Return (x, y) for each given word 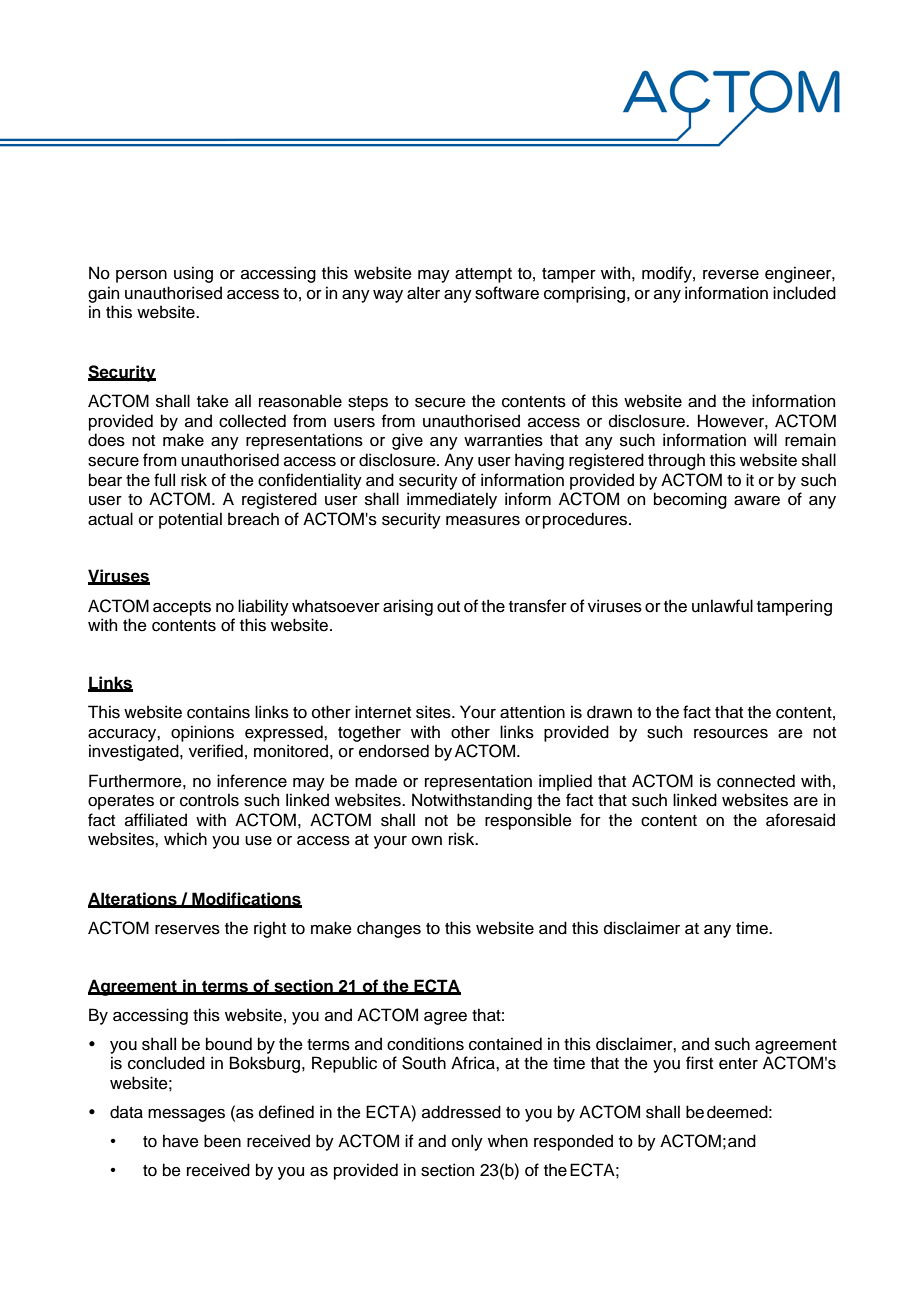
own (427, 841)
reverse (731, 275)
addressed (461, 1112)
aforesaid (800, 820)
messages (186, 1115)
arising (408, 607)
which (185, 839)
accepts (182, 608)
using (193, 274)
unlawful (722, 606)
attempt (483, 275)
